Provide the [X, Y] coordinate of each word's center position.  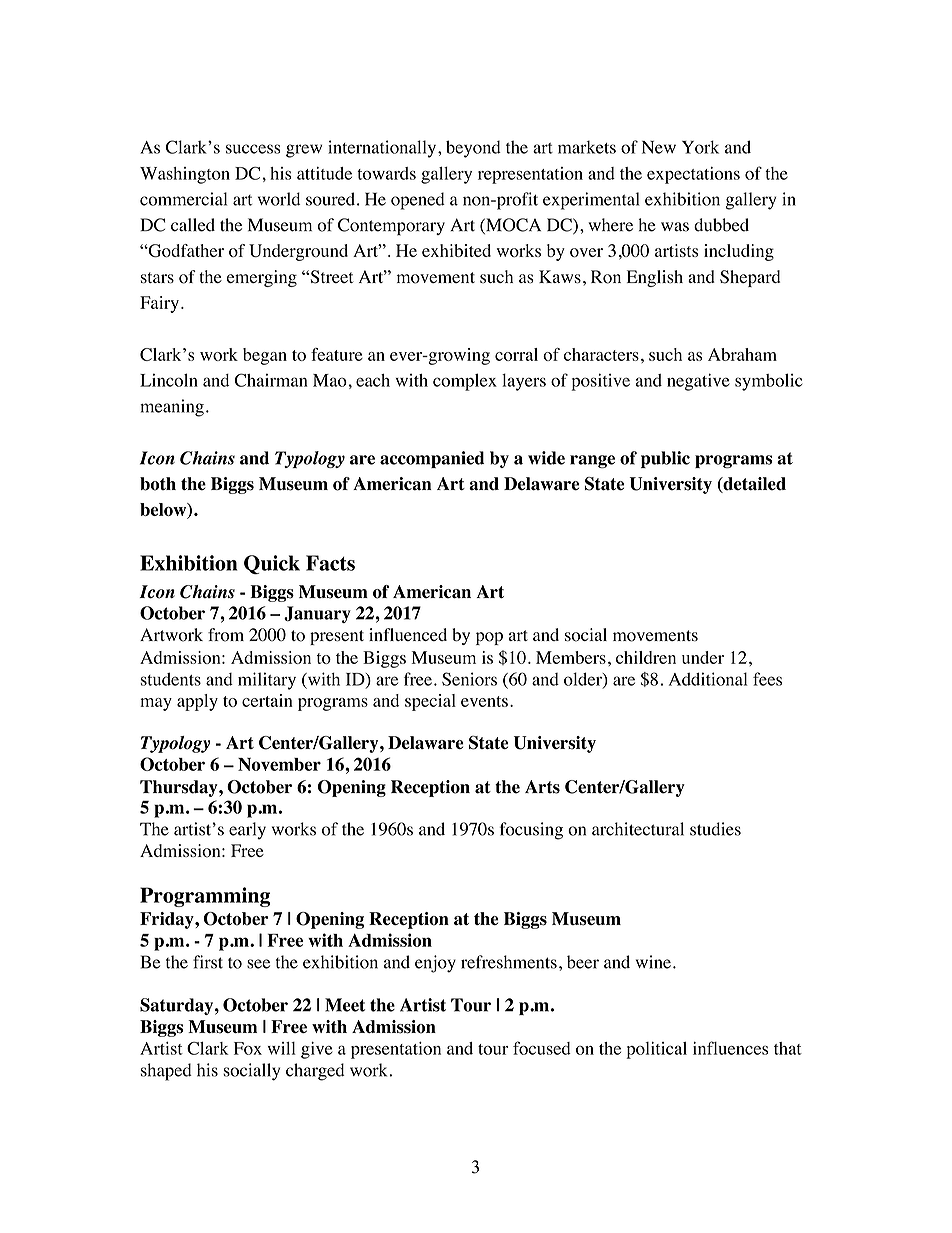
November [279, 764]
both [158, 484]
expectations [693, 175]
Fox [248, 1048]
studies [715, 829]
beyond [473, 149]
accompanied [432, 459]
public [665, 459]
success [253, 149]
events [484, 701]
